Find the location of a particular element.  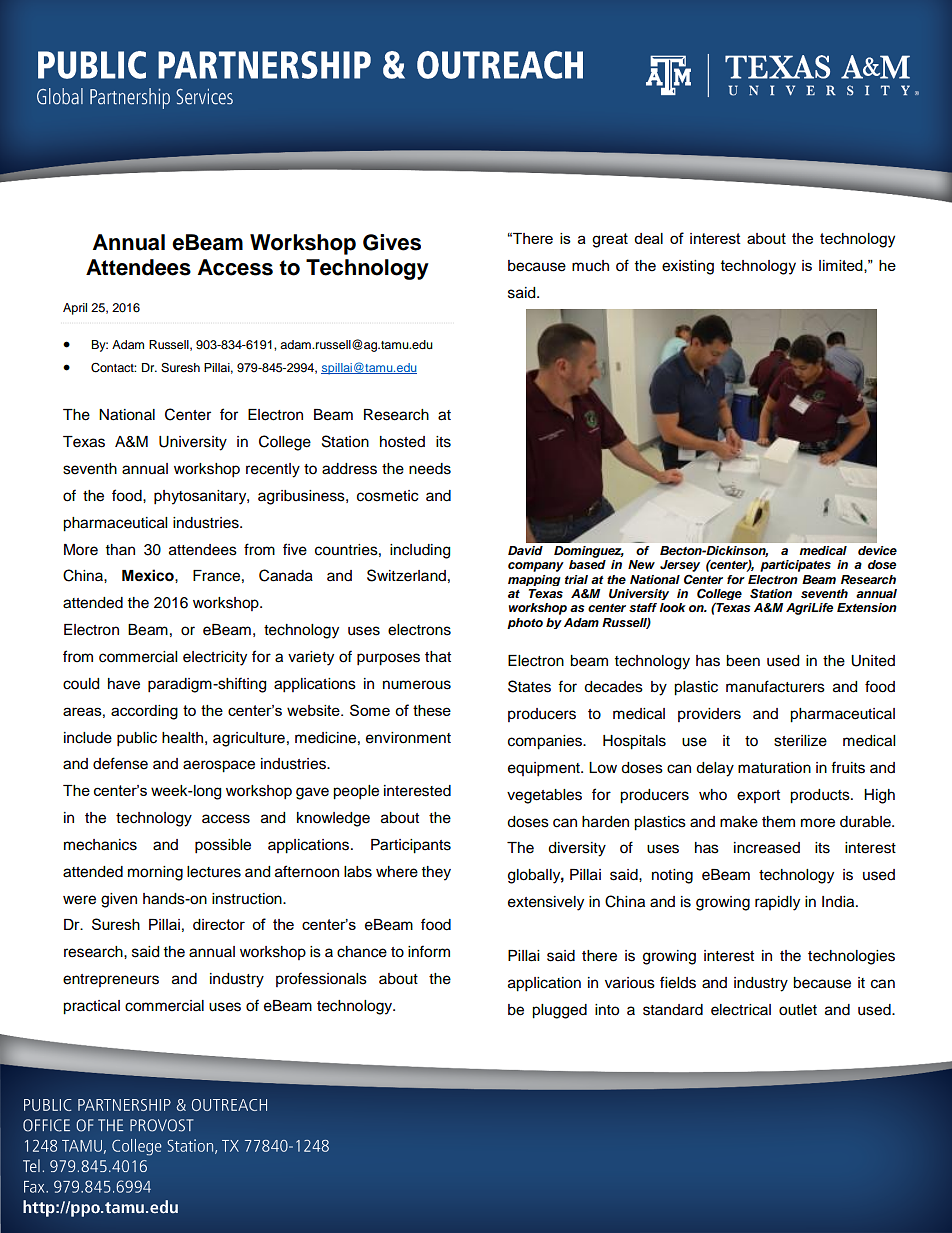

existing is located at coordinates (688, 267).
